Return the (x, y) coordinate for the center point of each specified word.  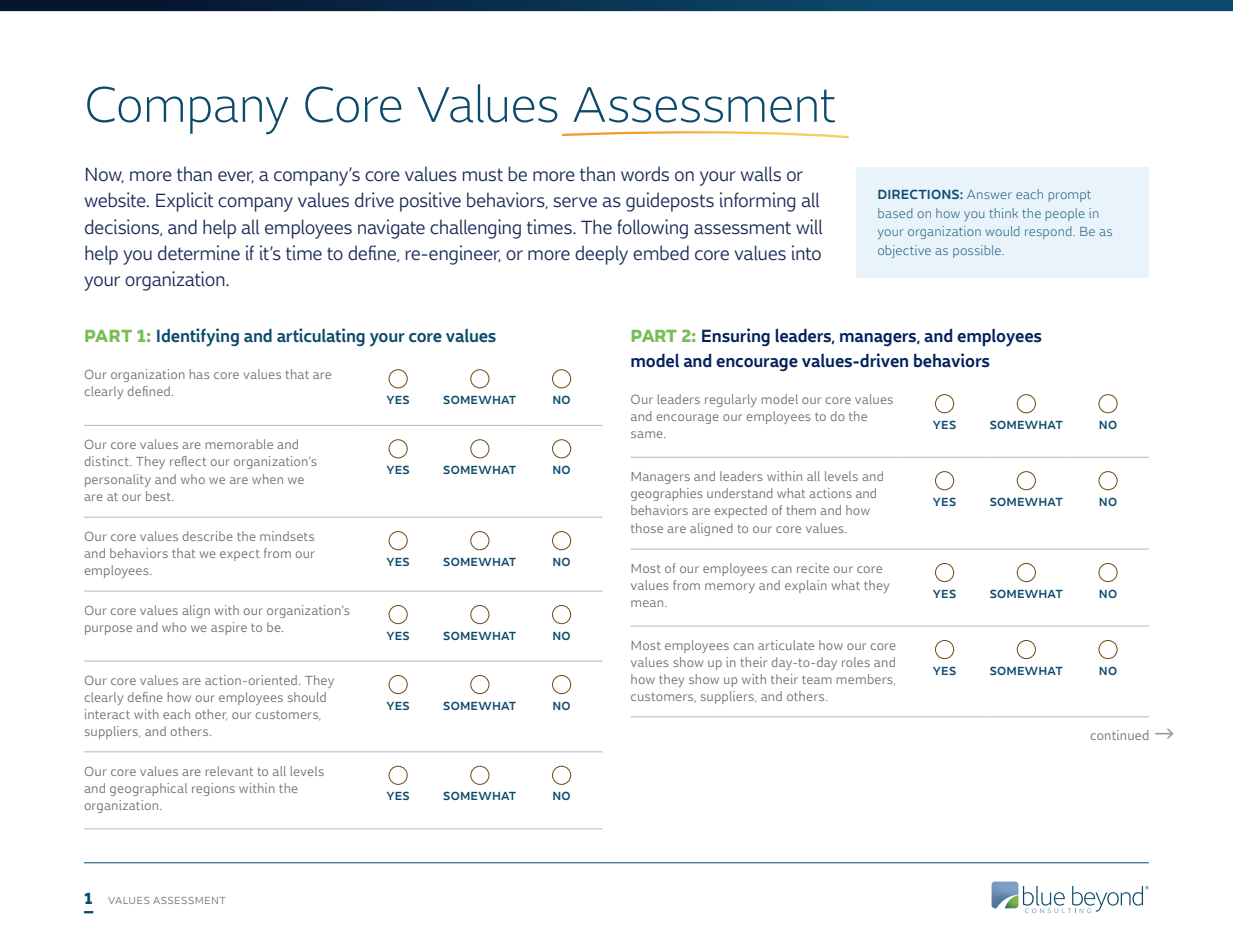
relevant (229, 771)
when (267, 479)
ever (236, 177)
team (817, 679)
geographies (667, 494)
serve (575, 202)
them (801, 510)
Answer (989, 194)
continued (1119, 735)
